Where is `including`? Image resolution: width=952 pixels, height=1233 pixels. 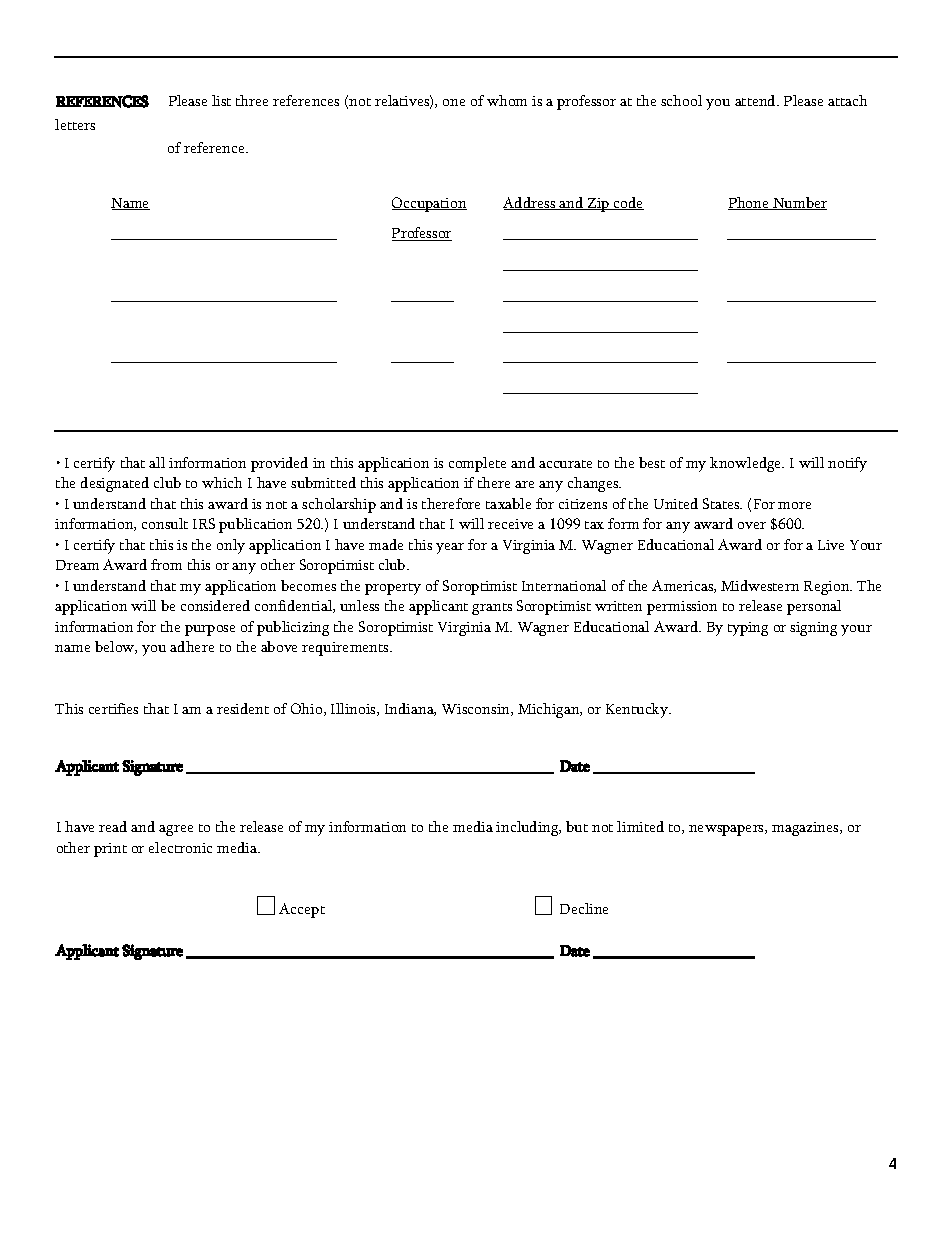
including is located at coordinates (528, 828).
